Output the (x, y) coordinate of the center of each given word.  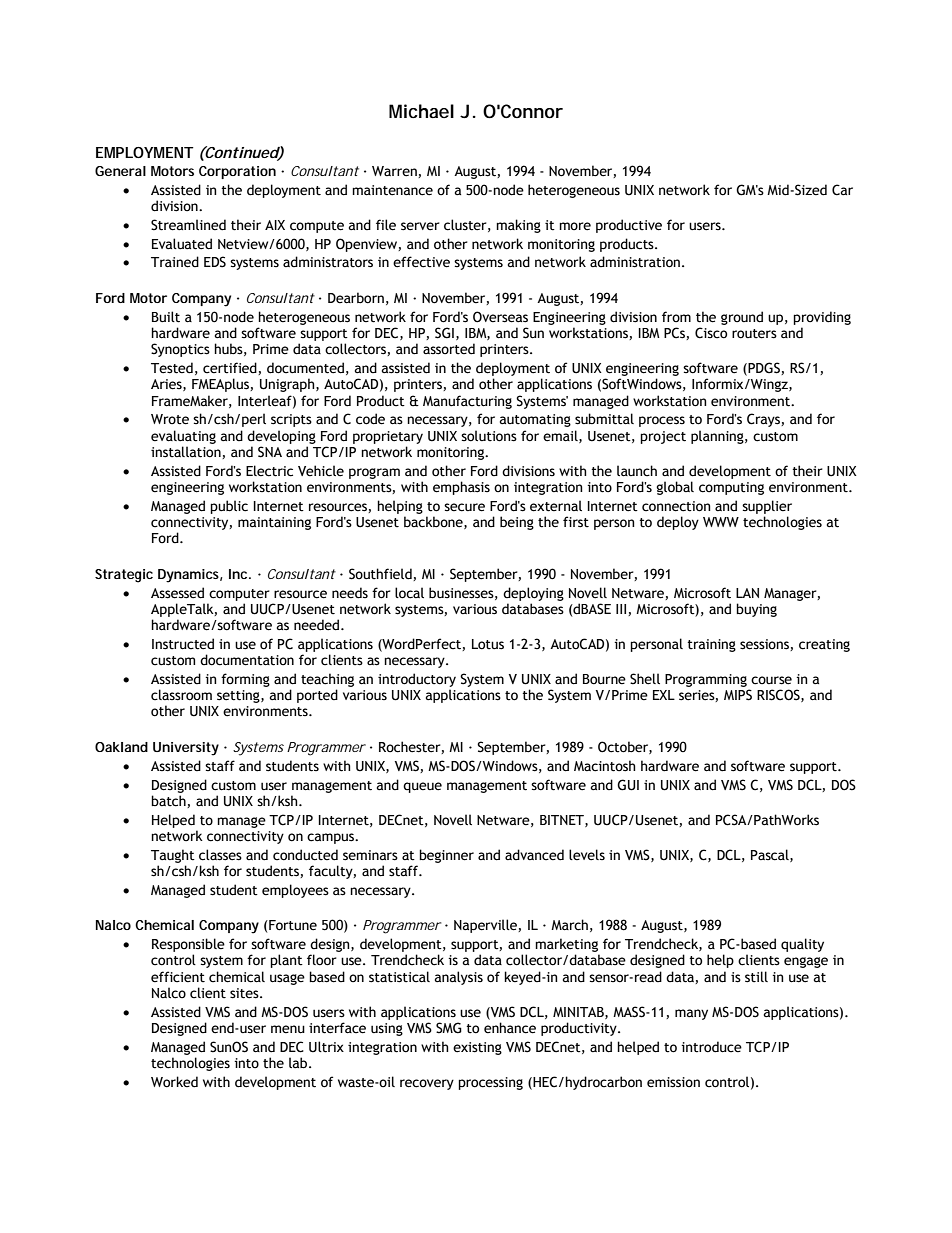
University (186, 749)
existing (477, 1048)
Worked (174, 1082)
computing (731, 488)
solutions (489, 436)
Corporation (237, 172)
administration (635, 262)
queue (422, 787)
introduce (711, 1047)
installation (187, 452)
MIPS (738, 695)
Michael (421, 111)
